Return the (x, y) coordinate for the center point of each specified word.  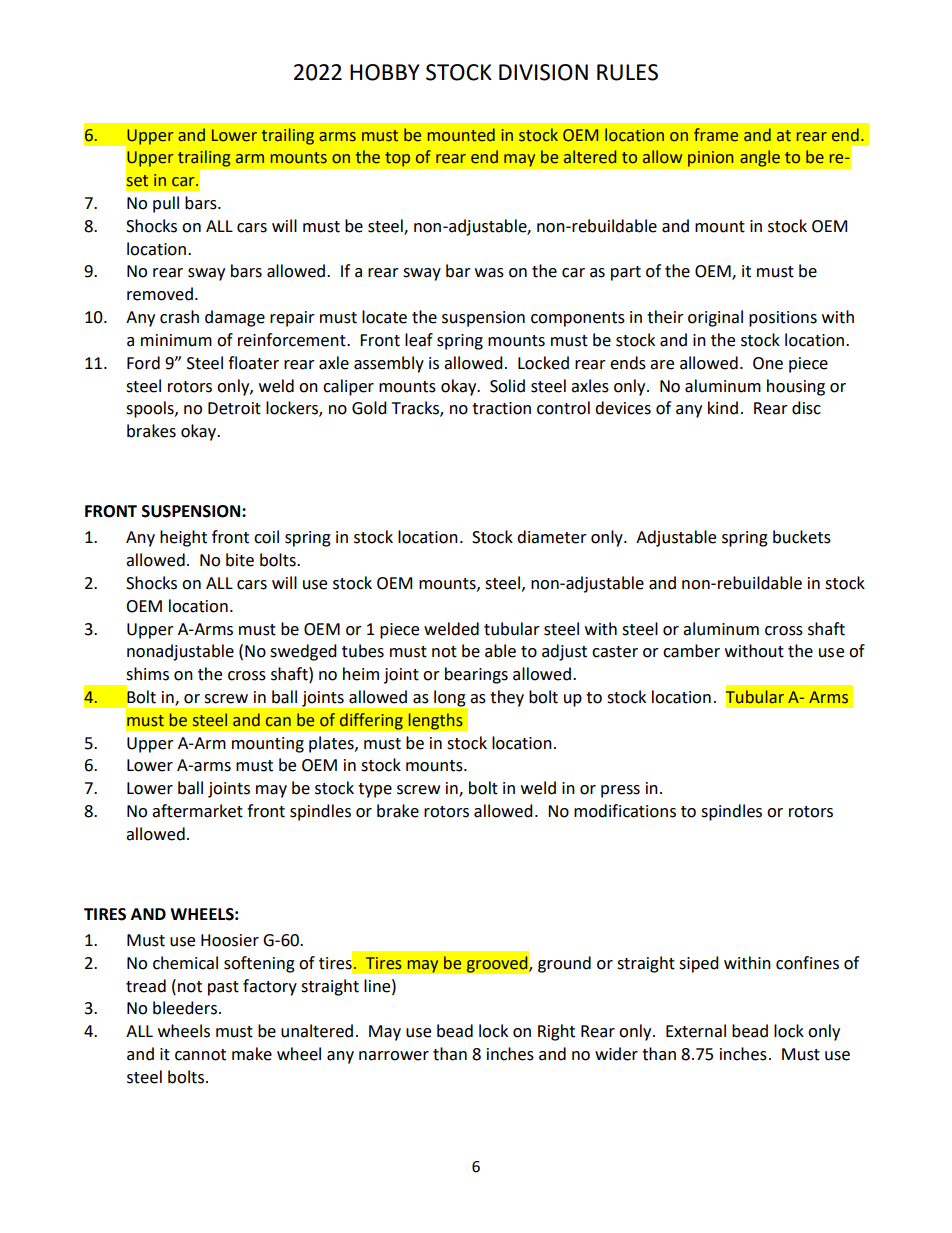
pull (166, 204)
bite (240, 560)
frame (716, 135)
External (696, 1031)
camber (691, 651)
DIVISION (543, 72)
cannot (200, 1055)
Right (556, 1032)
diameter (552, 537)
